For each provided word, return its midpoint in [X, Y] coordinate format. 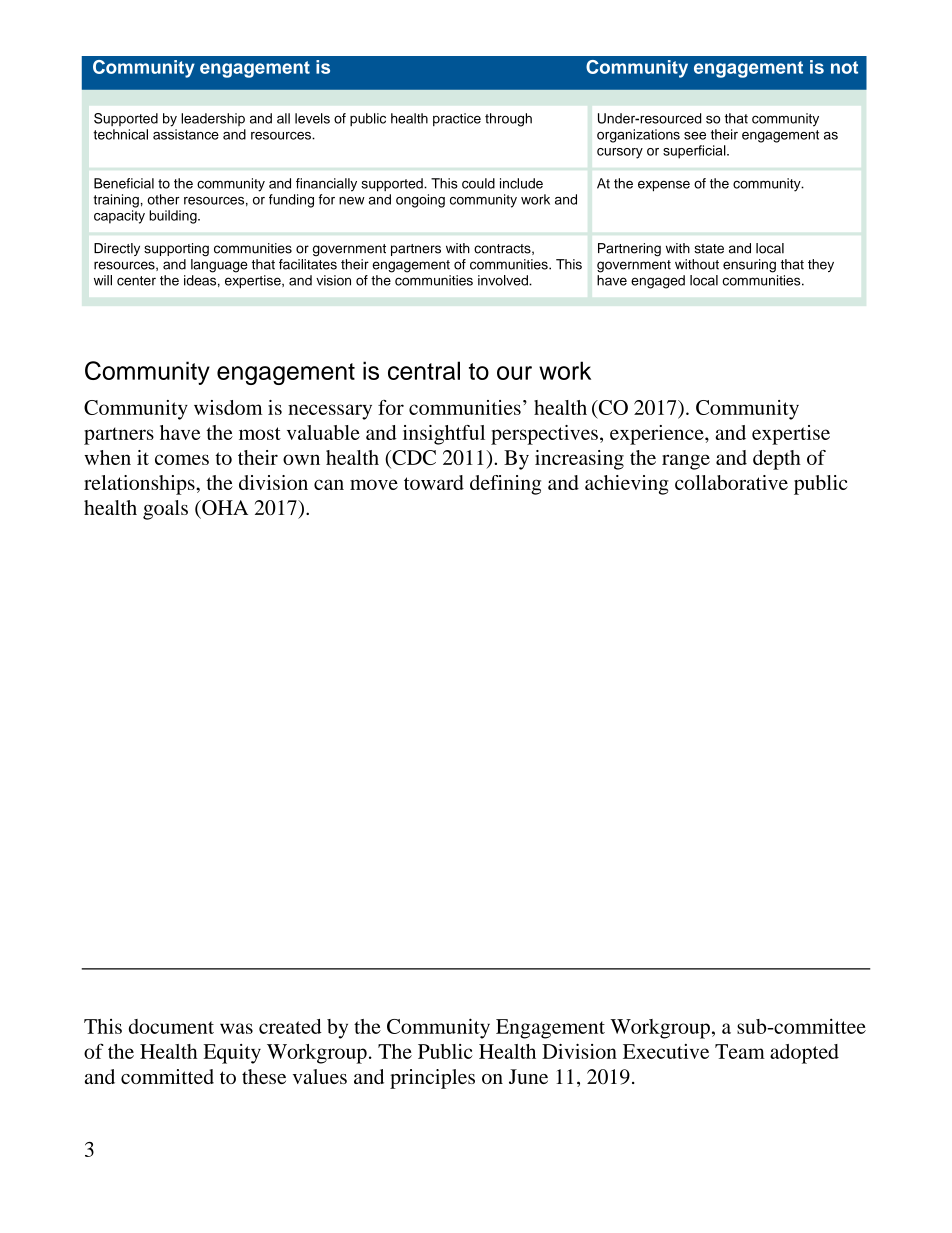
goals [165, 510]
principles [432, 1079]
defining [505, 485]
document [171, 1026]
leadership [213, 119]
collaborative [731, 482]
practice [457, 119]
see [695, 136]
